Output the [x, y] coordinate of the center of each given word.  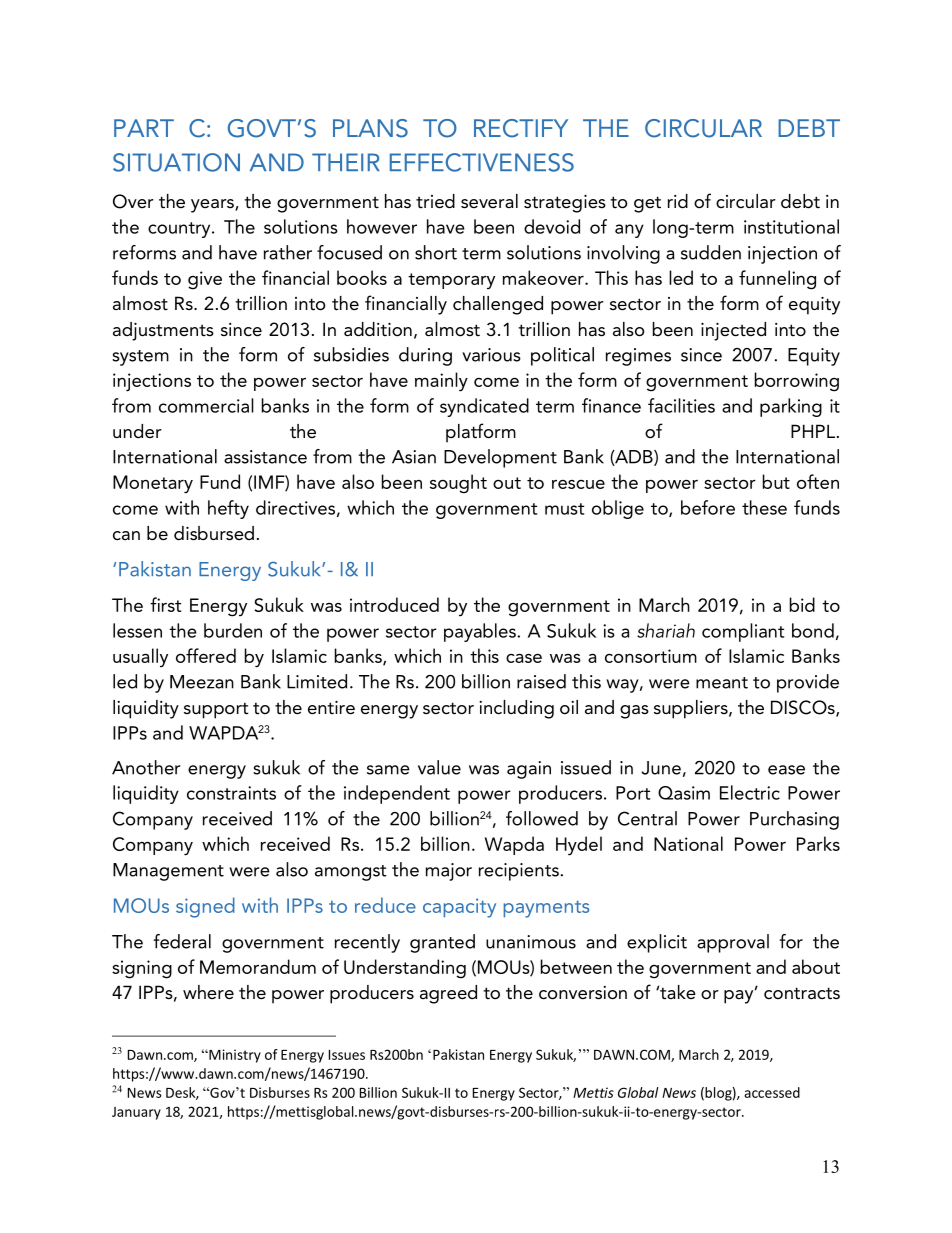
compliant [743, 632]
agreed [448, 994]
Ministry [234, 1056]
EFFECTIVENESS [482, 162]
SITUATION [176, 162]
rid [678, 201]
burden [233, 630]
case [524, 658]
